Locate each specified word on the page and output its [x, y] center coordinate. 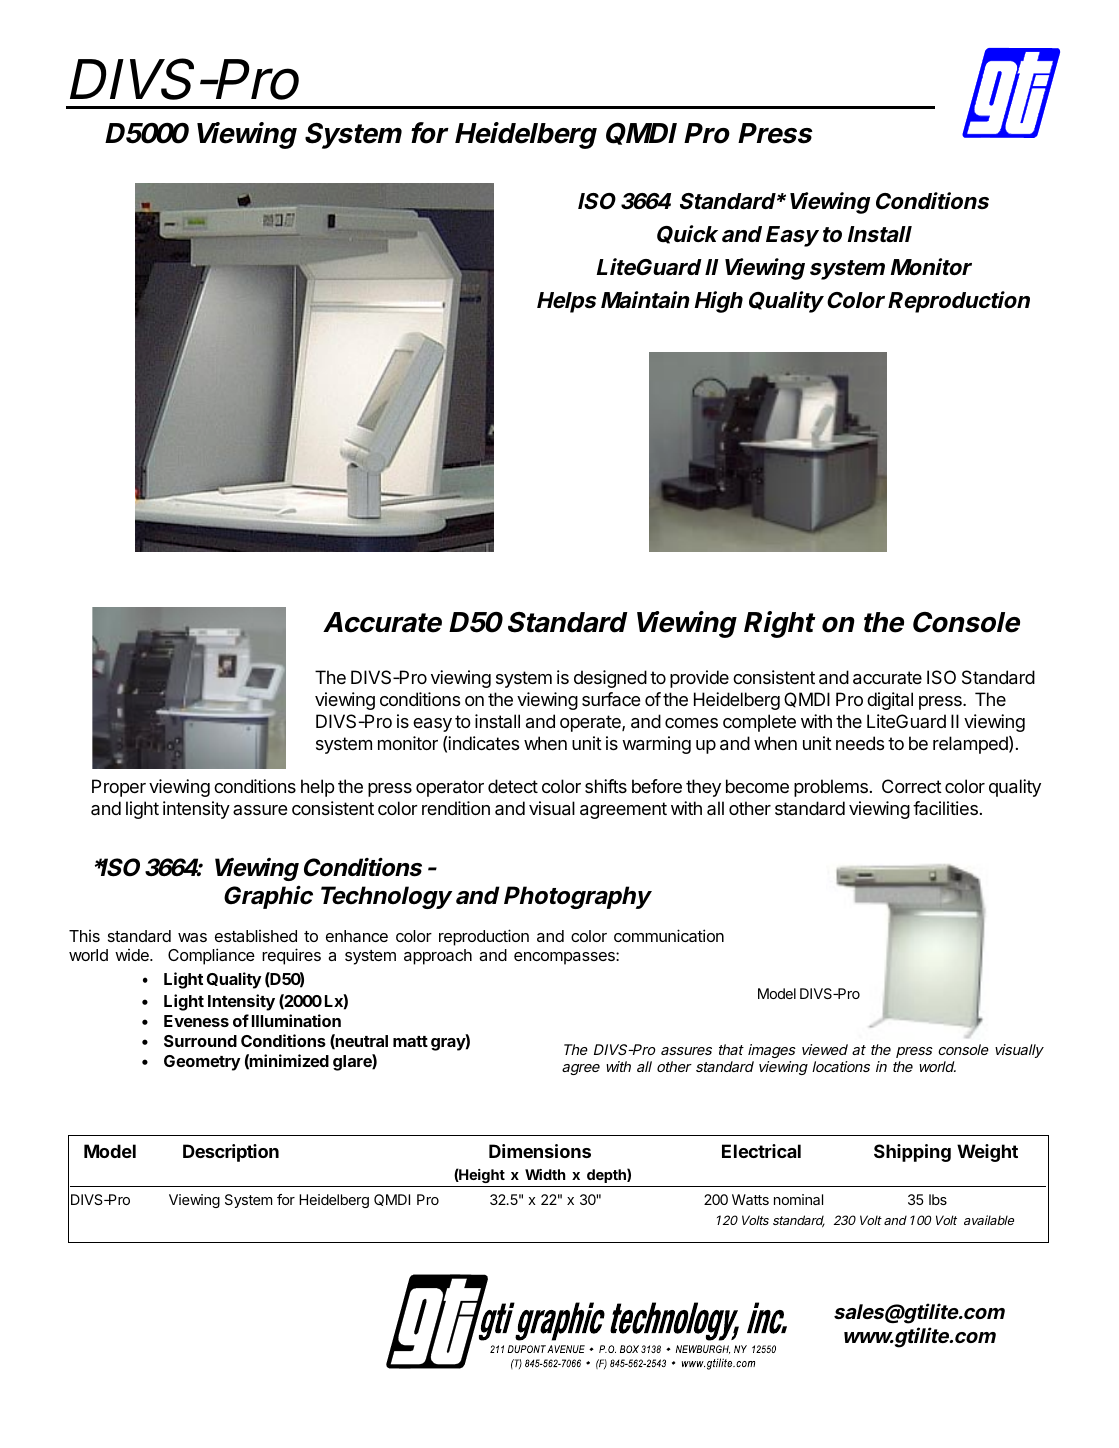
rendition [456, 808]
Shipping [912, 1153]
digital [890, 701]
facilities [945, 808]
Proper [119, 788]
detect [513, 786]
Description [231, 1153]
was [192, 937]
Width [545, 1174]
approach [438, 957]
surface [611, 699]
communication [669, 935]
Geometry [202, 1063]
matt [410, 1041]
